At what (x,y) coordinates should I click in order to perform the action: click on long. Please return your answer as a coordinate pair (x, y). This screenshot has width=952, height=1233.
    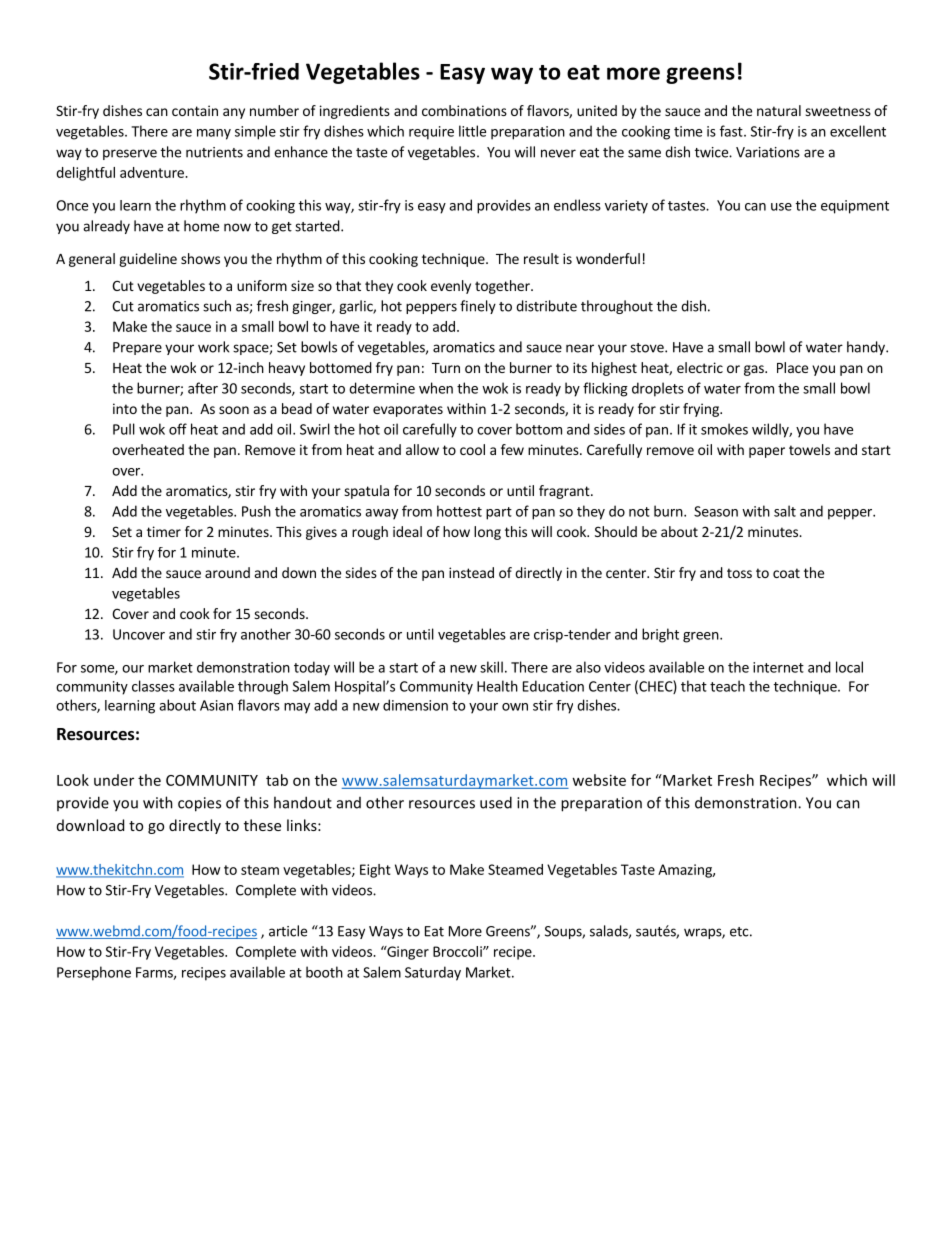
    Looking at the image, I should click on (487, 533).
